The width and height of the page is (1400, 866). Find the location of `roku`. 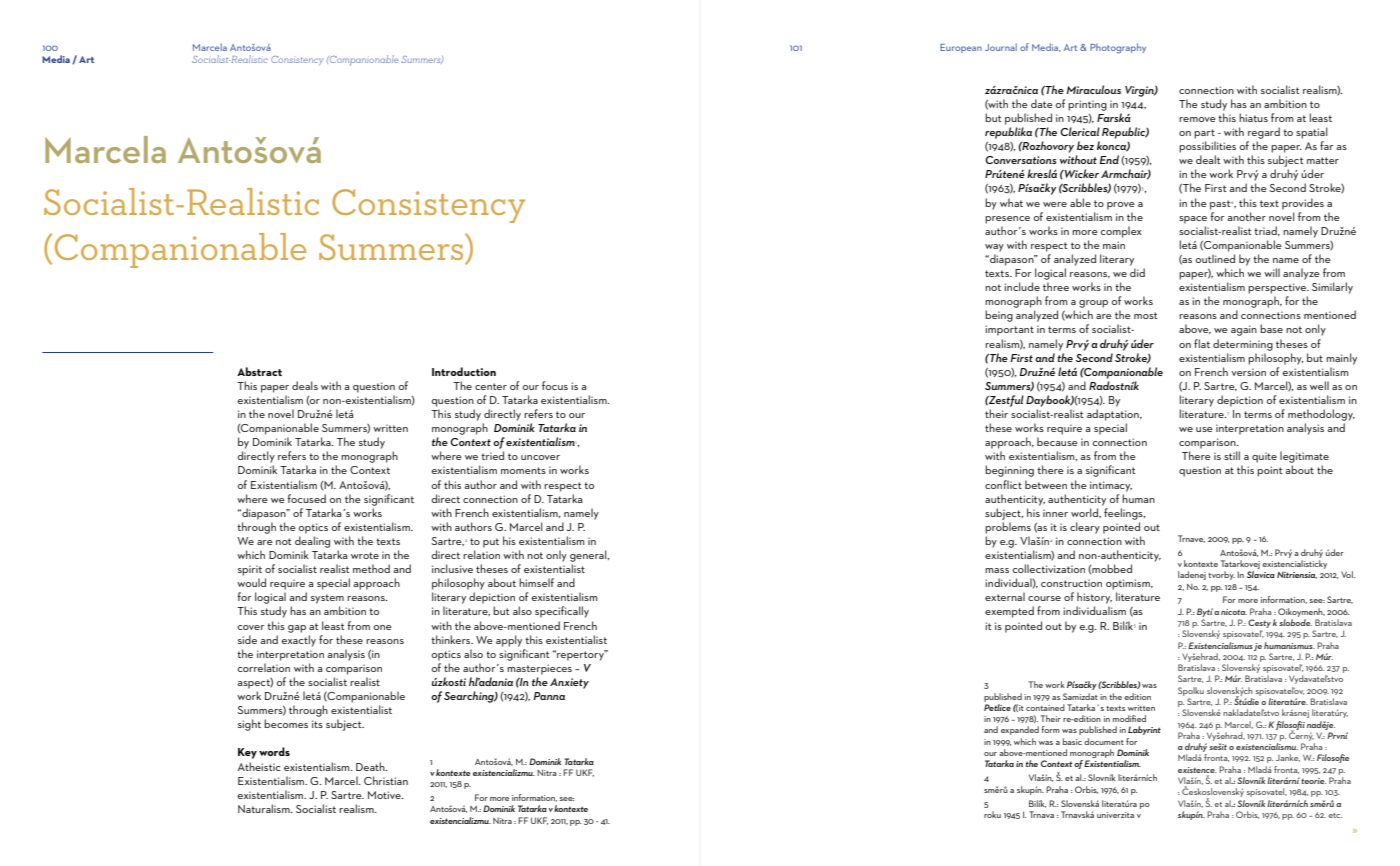

roku is located at coordinates (992, 814).
